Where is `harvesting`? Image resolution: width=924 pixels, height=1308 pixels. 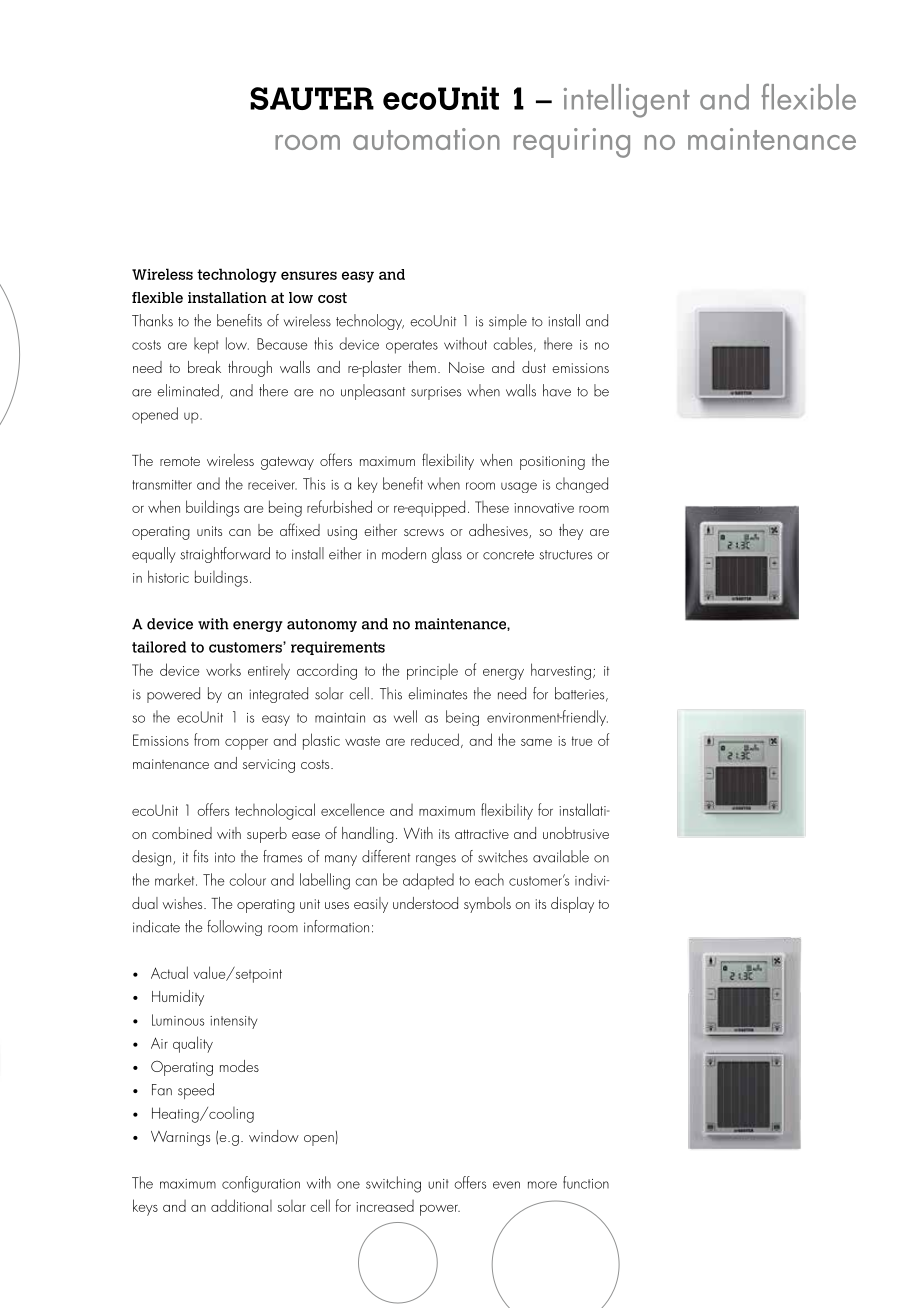
harvesting is located at coordinates (561, 671).
